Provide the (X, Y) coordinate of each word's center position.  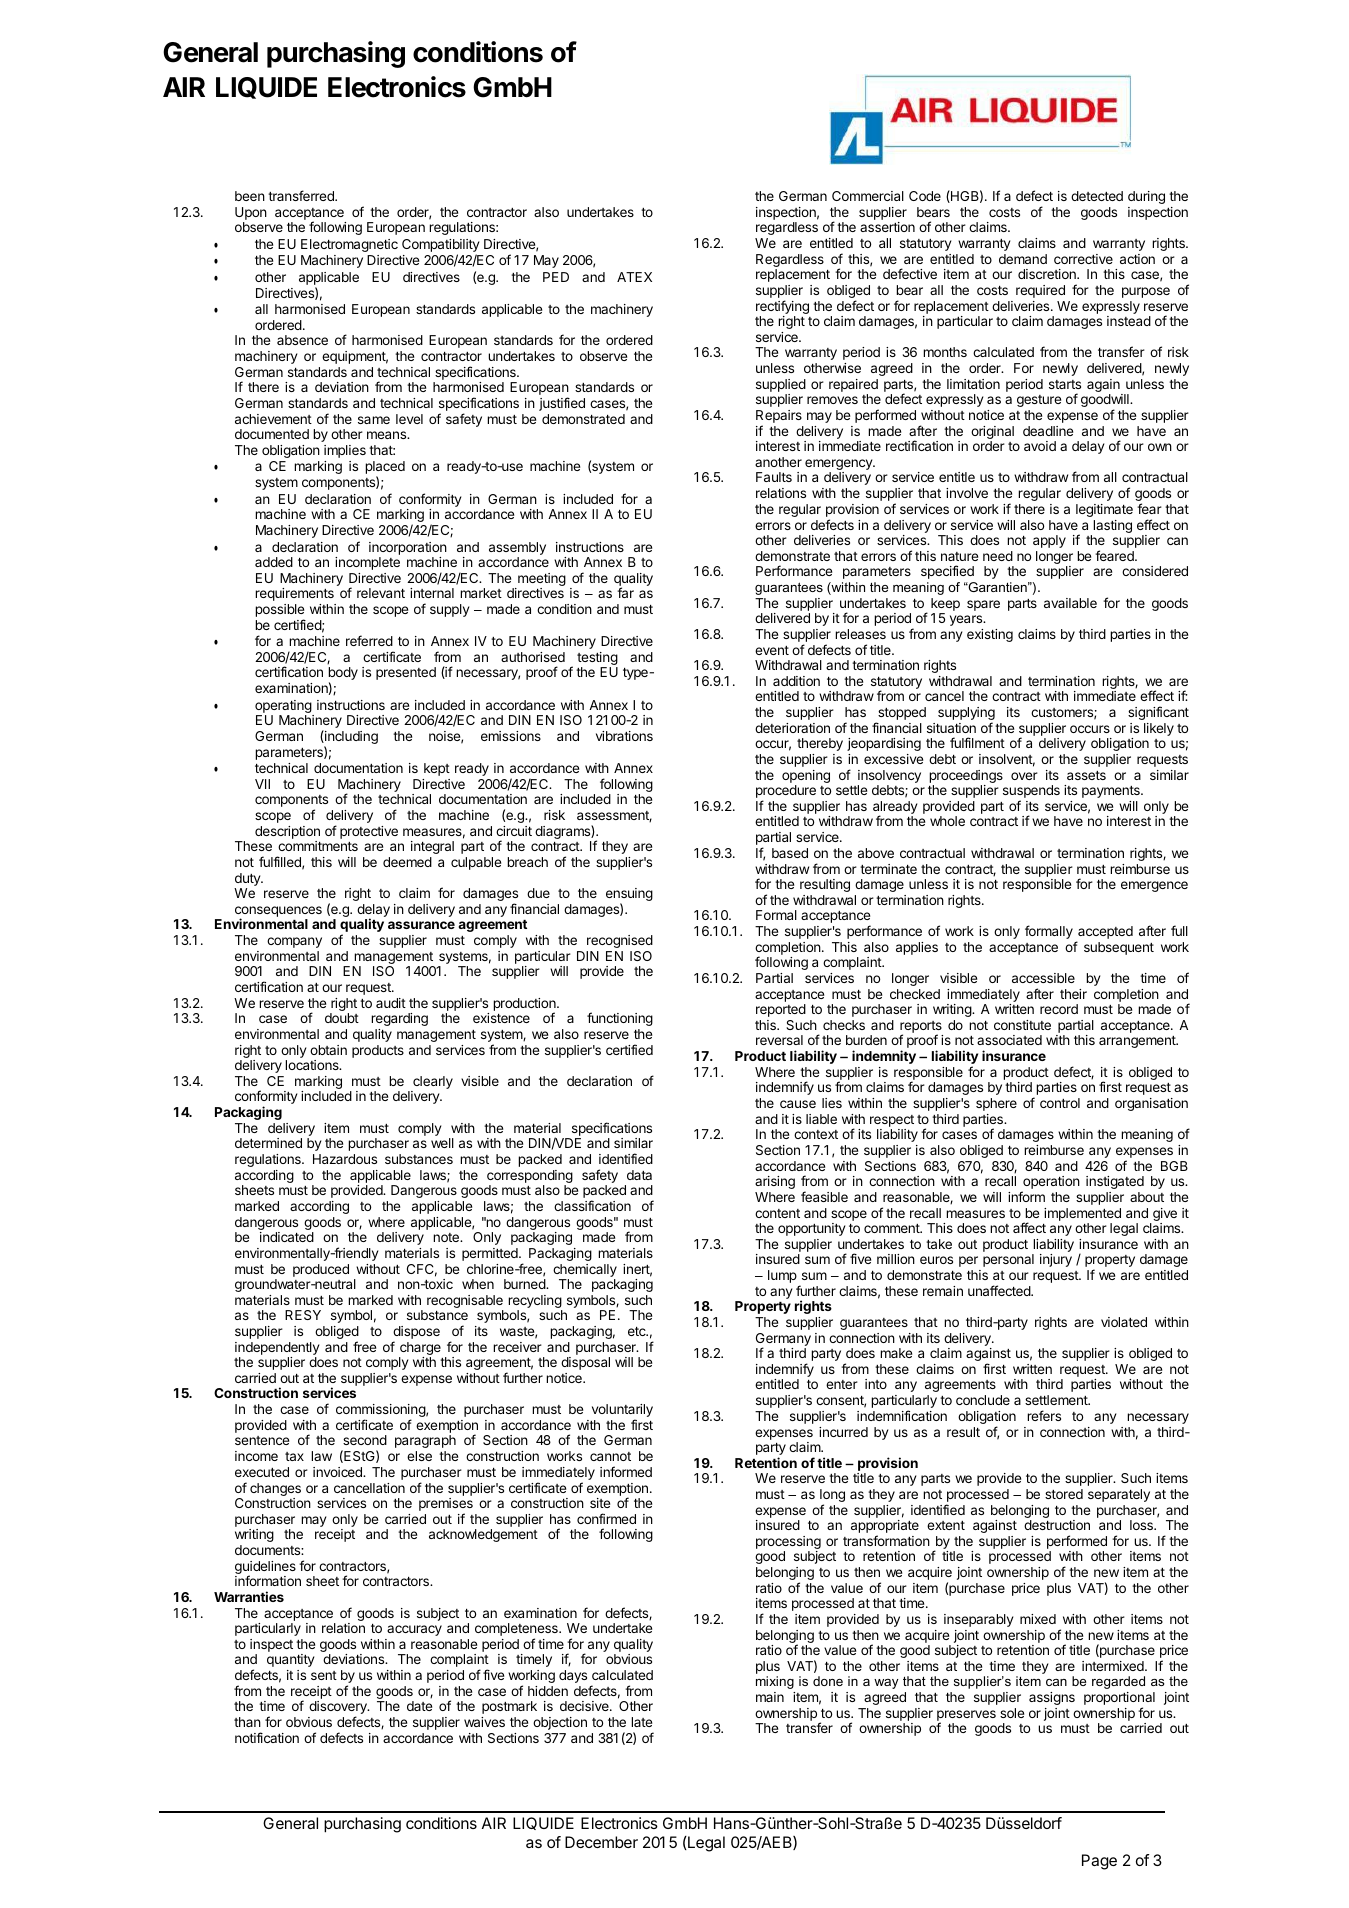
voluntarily (622, 1412)
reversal (779, 1040)
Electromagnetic (349, 245)
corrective (1083, 259)
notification (267, 1737)
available (1070, 603)
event (772, 650)
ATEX (634, 277)
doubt (342, 1018)
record (1059, 1009)
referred (369, 640)
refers (1044, 1415)
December (601, 1842)
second (365, 1440)
